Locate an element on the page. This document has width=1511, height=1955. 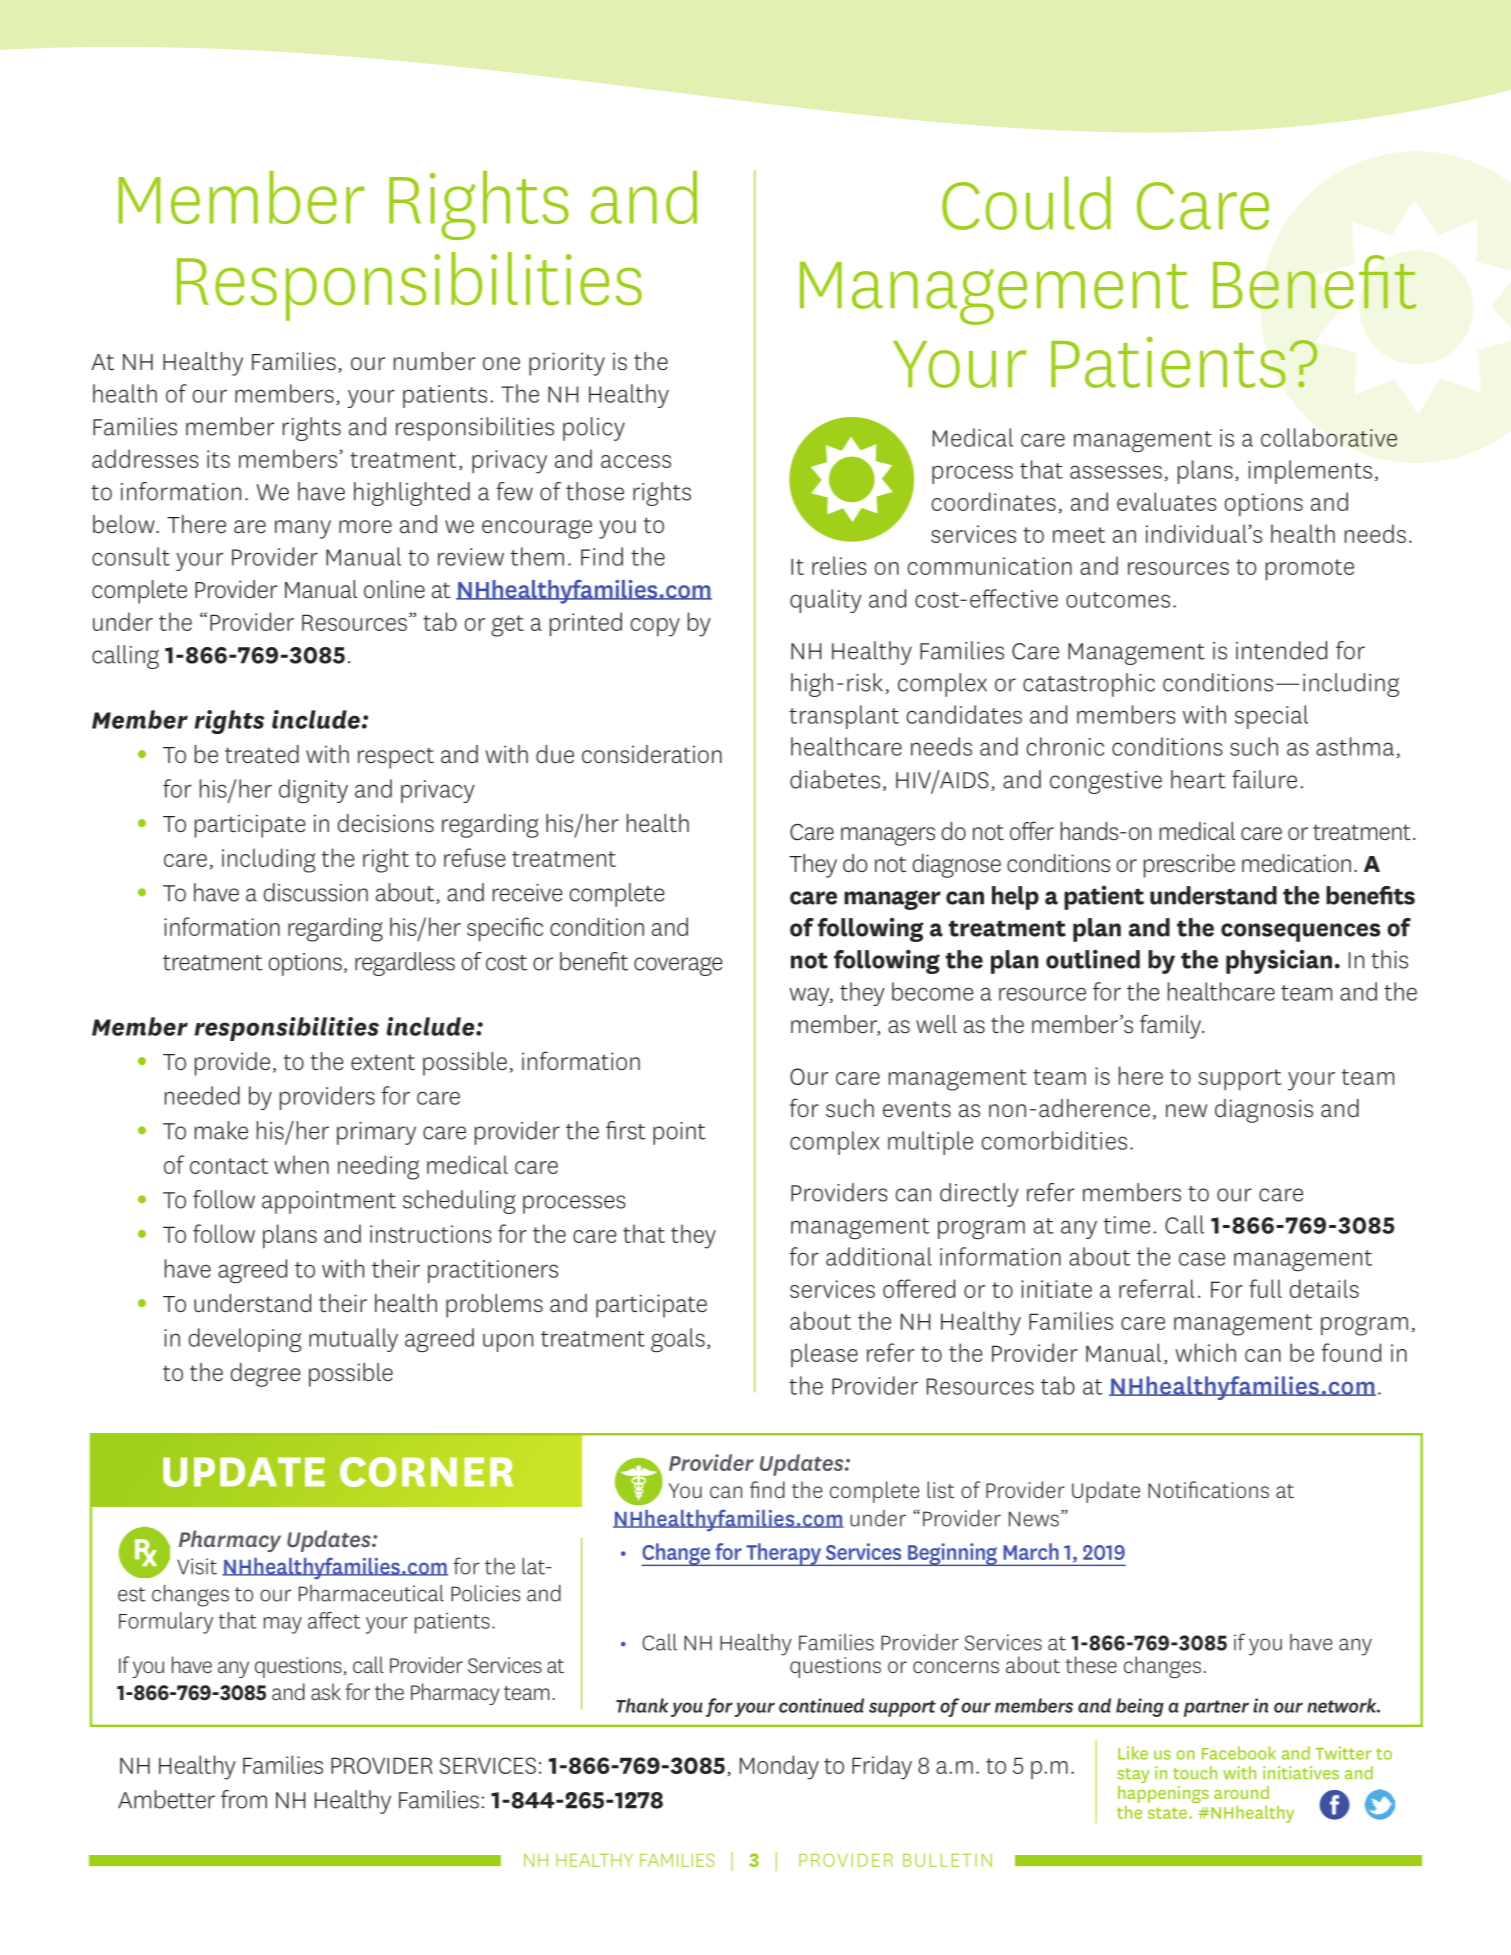
coverage is located at coordinates (678, 966).
